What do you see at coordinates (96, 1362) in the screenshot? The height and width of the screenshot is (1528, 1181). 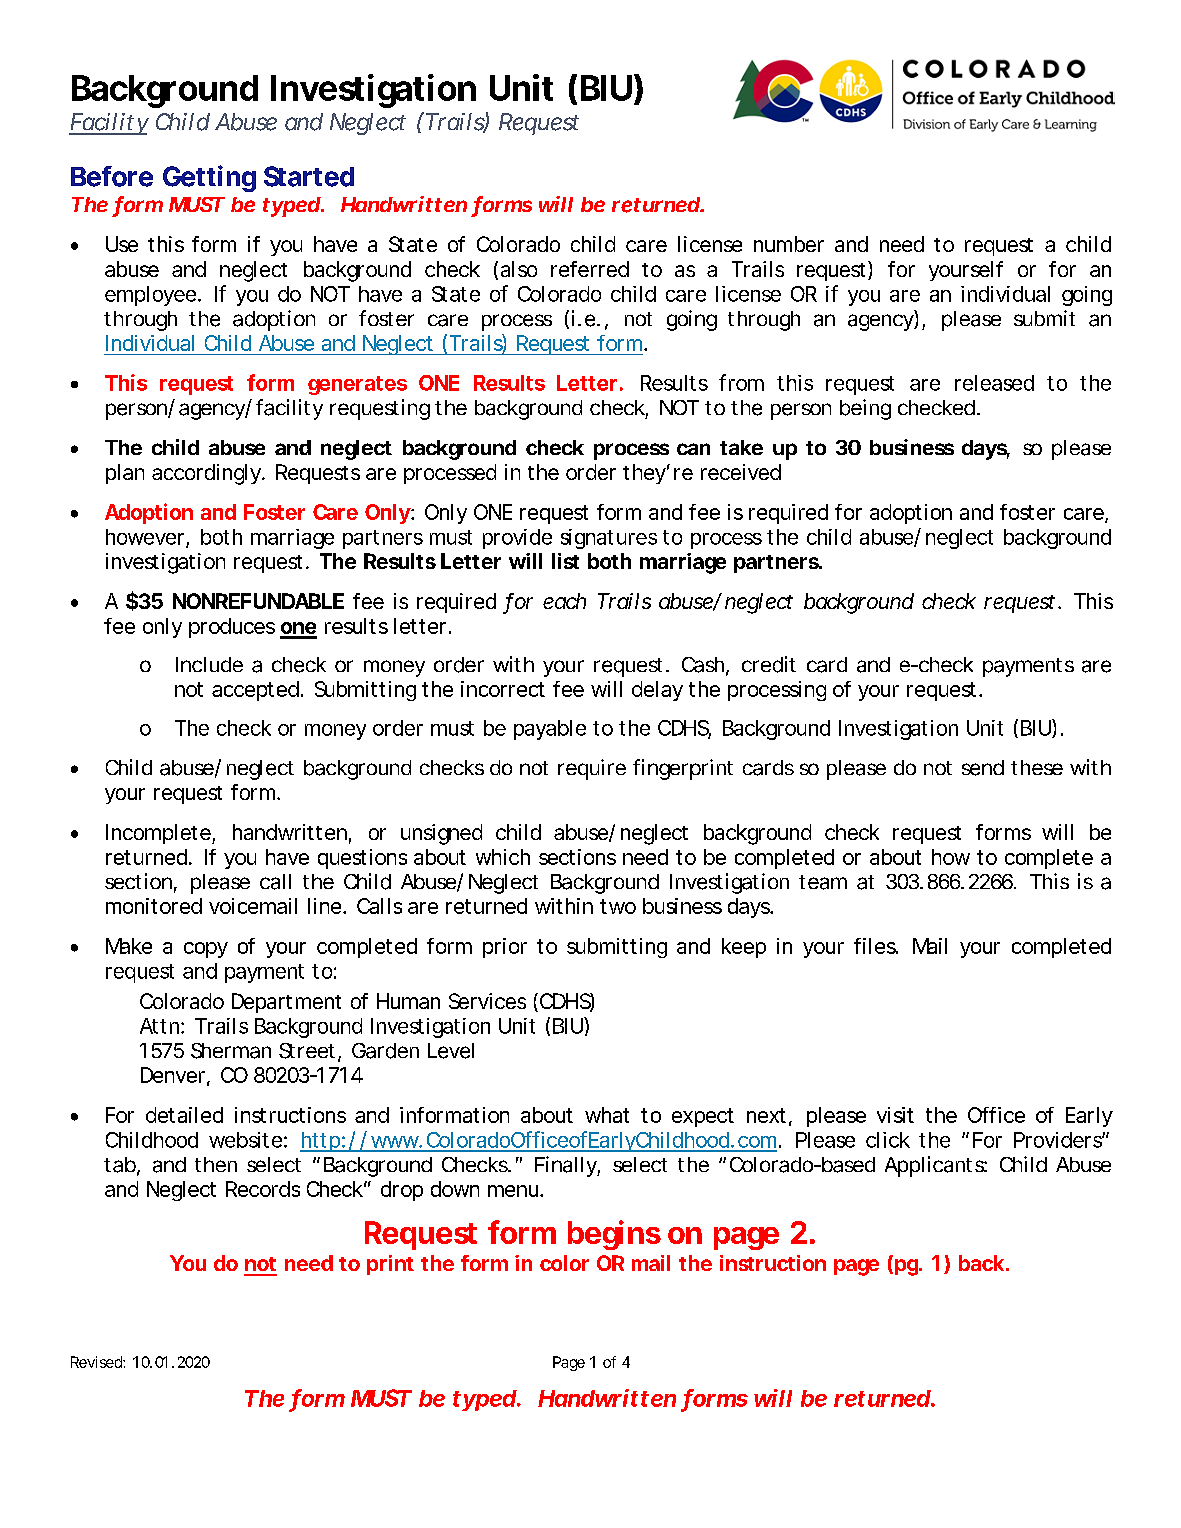 I see `Revised` at bounding box center [96, 1362].
